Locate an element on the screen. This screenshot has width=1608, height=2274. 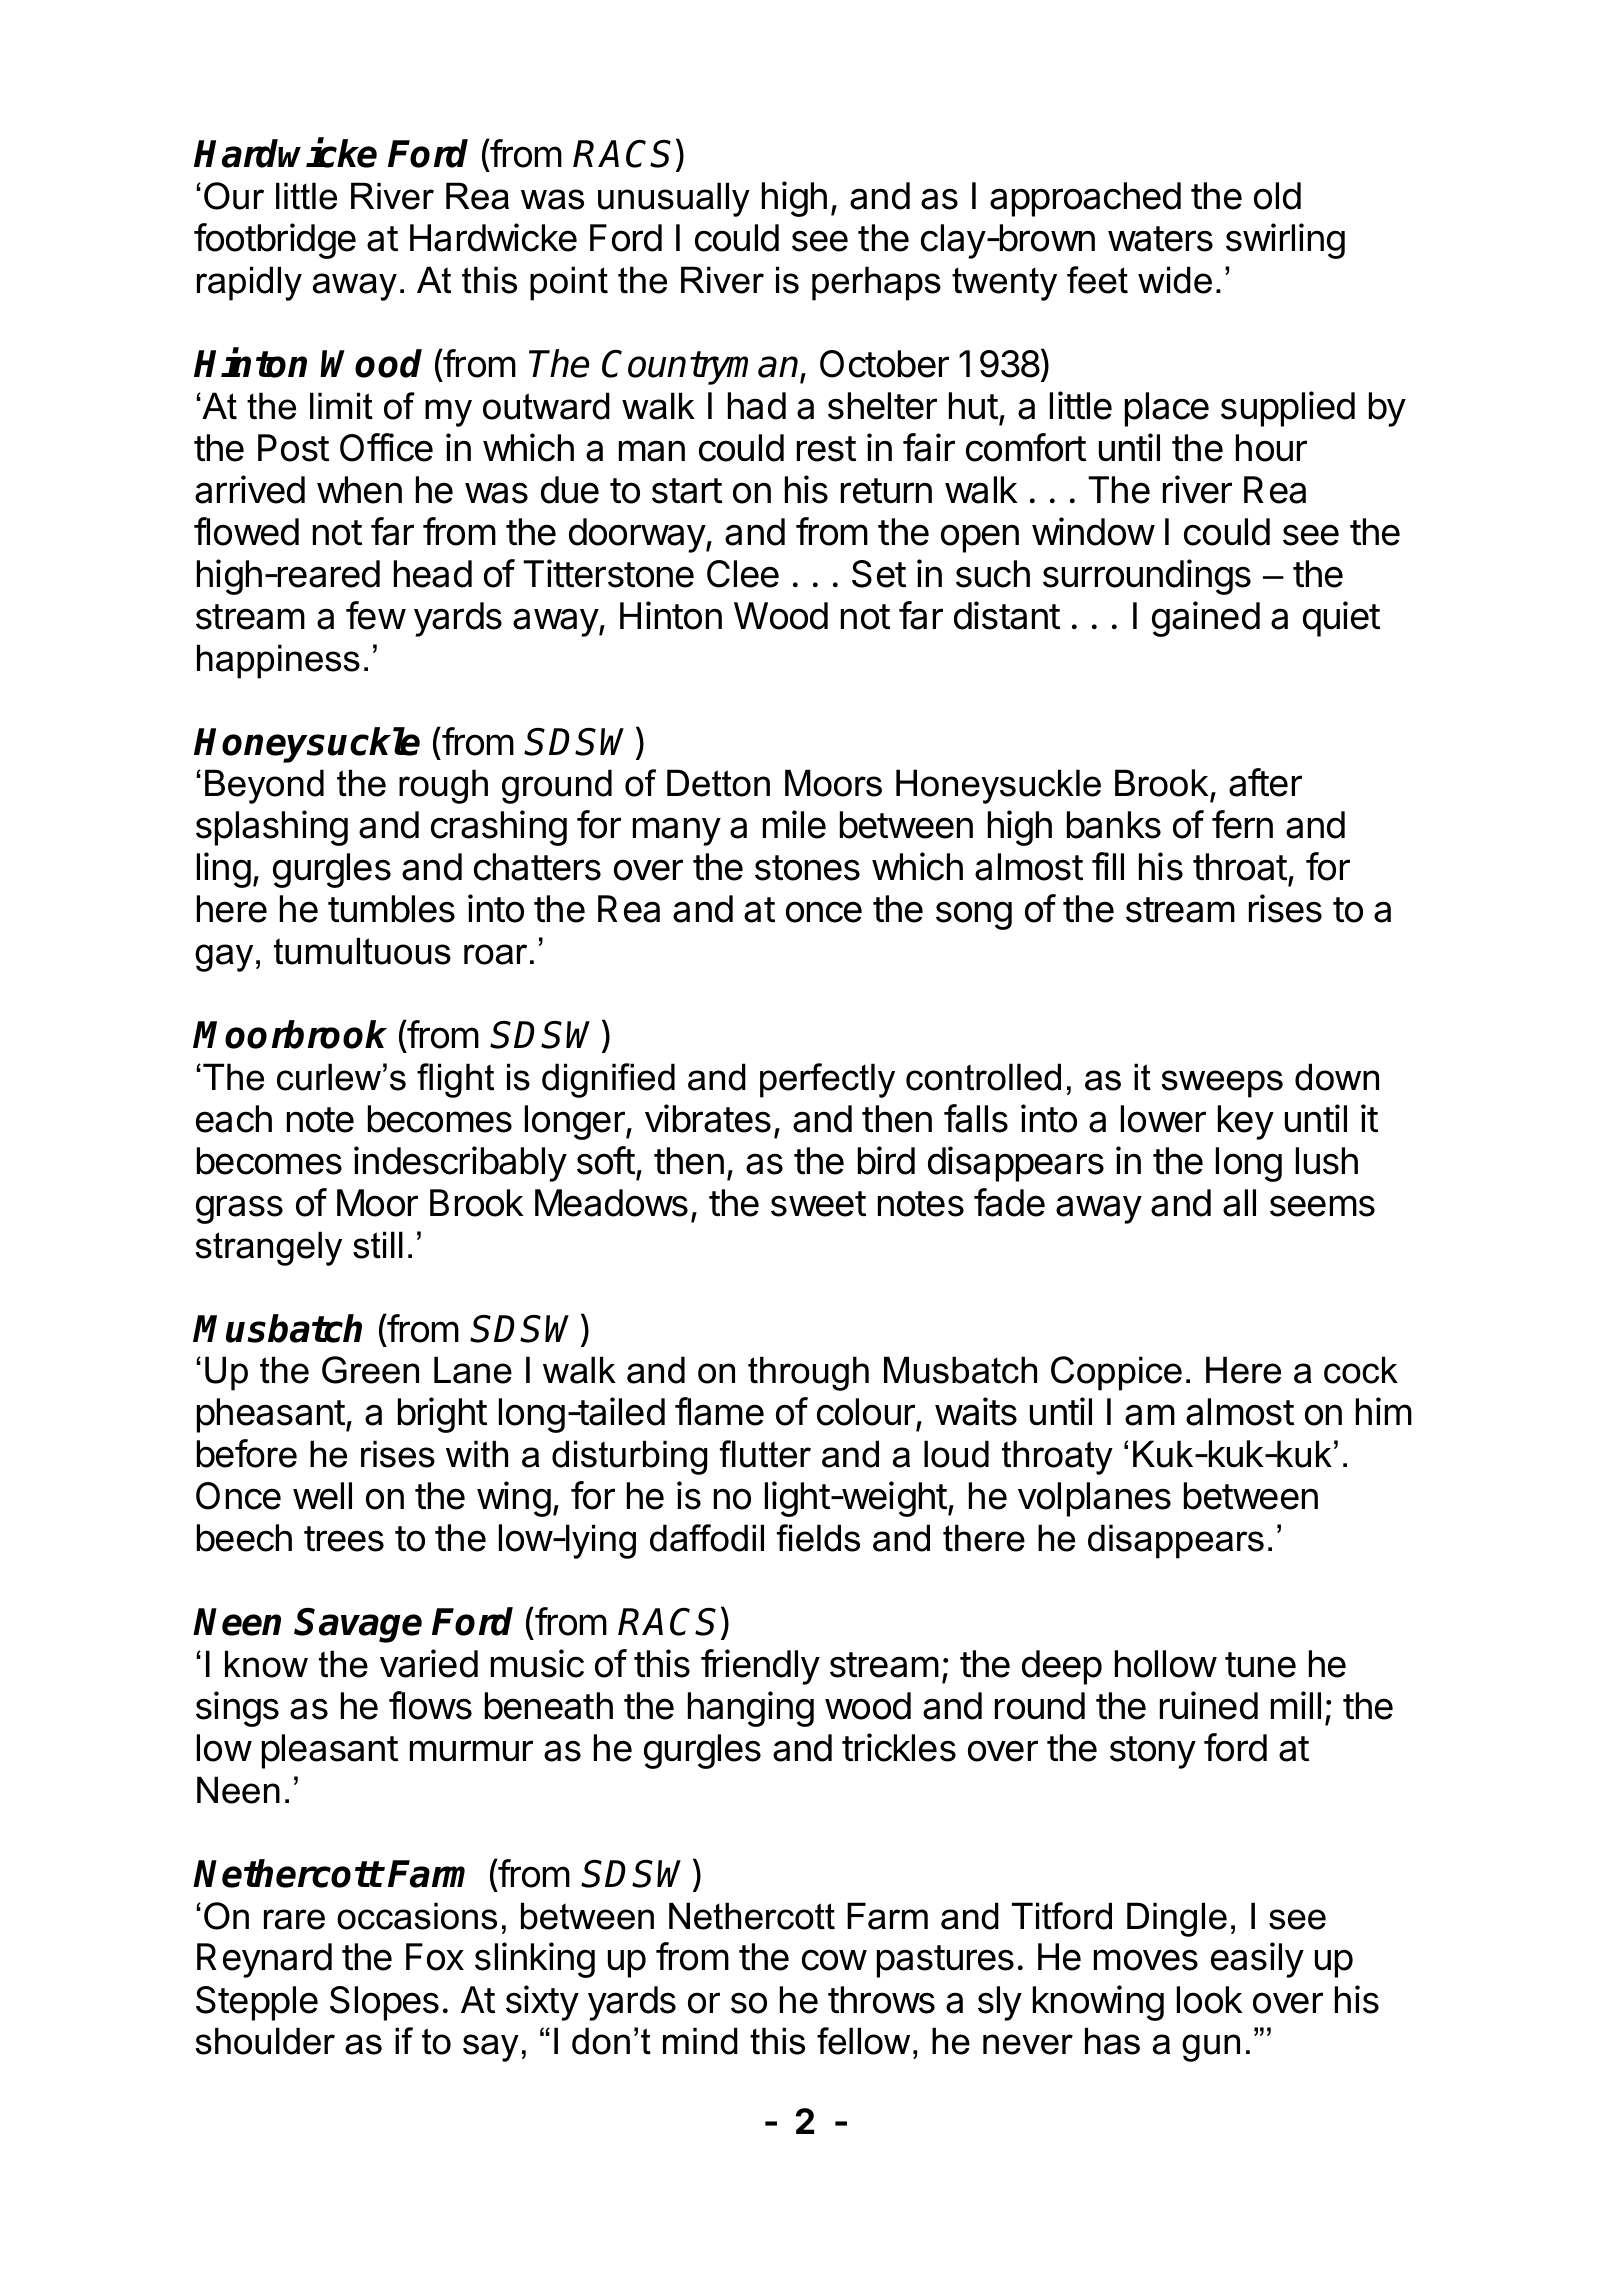
friendly is located at coordinates (760, 1667).
